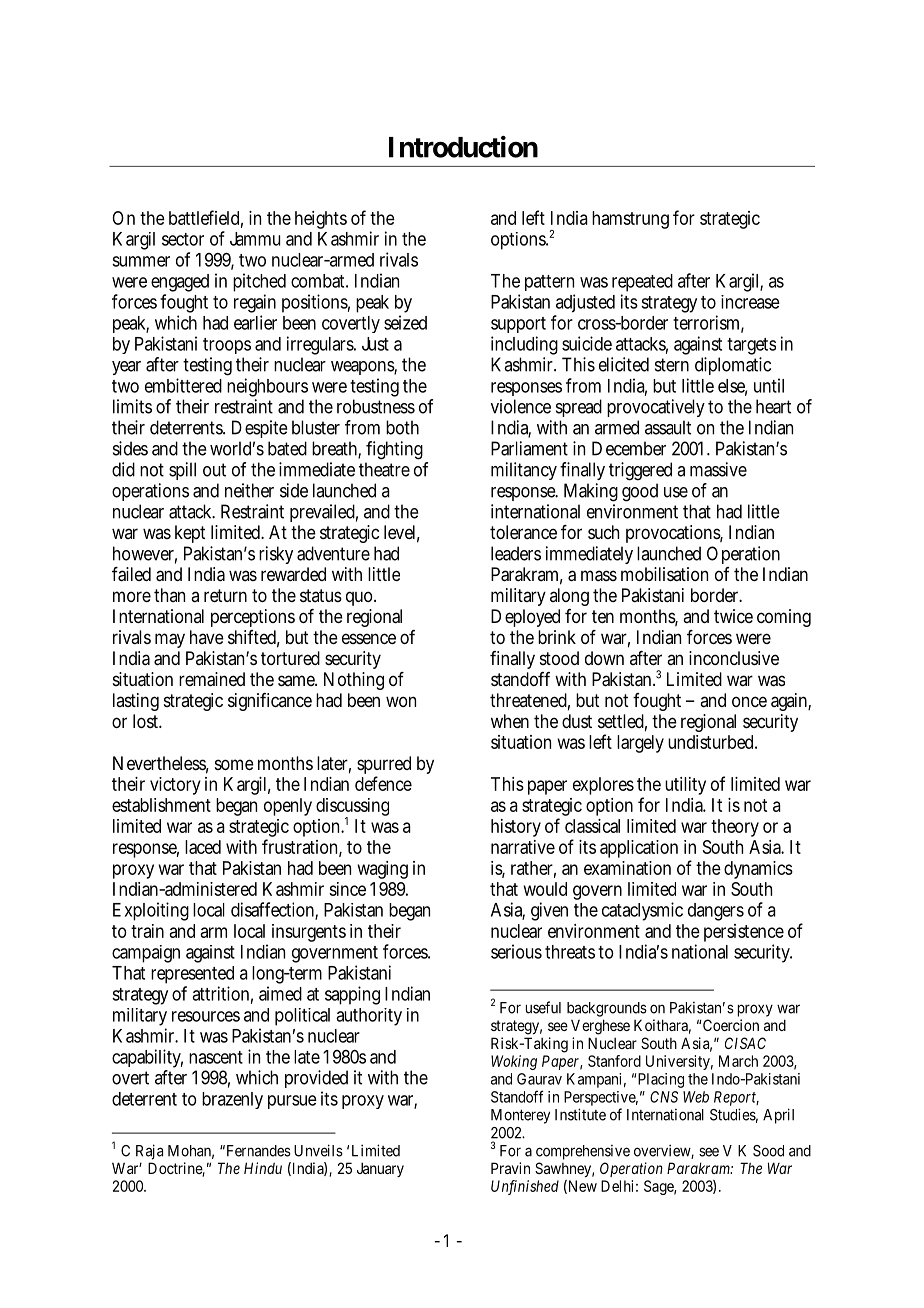  Describe the element at coordinates (735, 828) in the screenshot. I see `theory` at that location.
